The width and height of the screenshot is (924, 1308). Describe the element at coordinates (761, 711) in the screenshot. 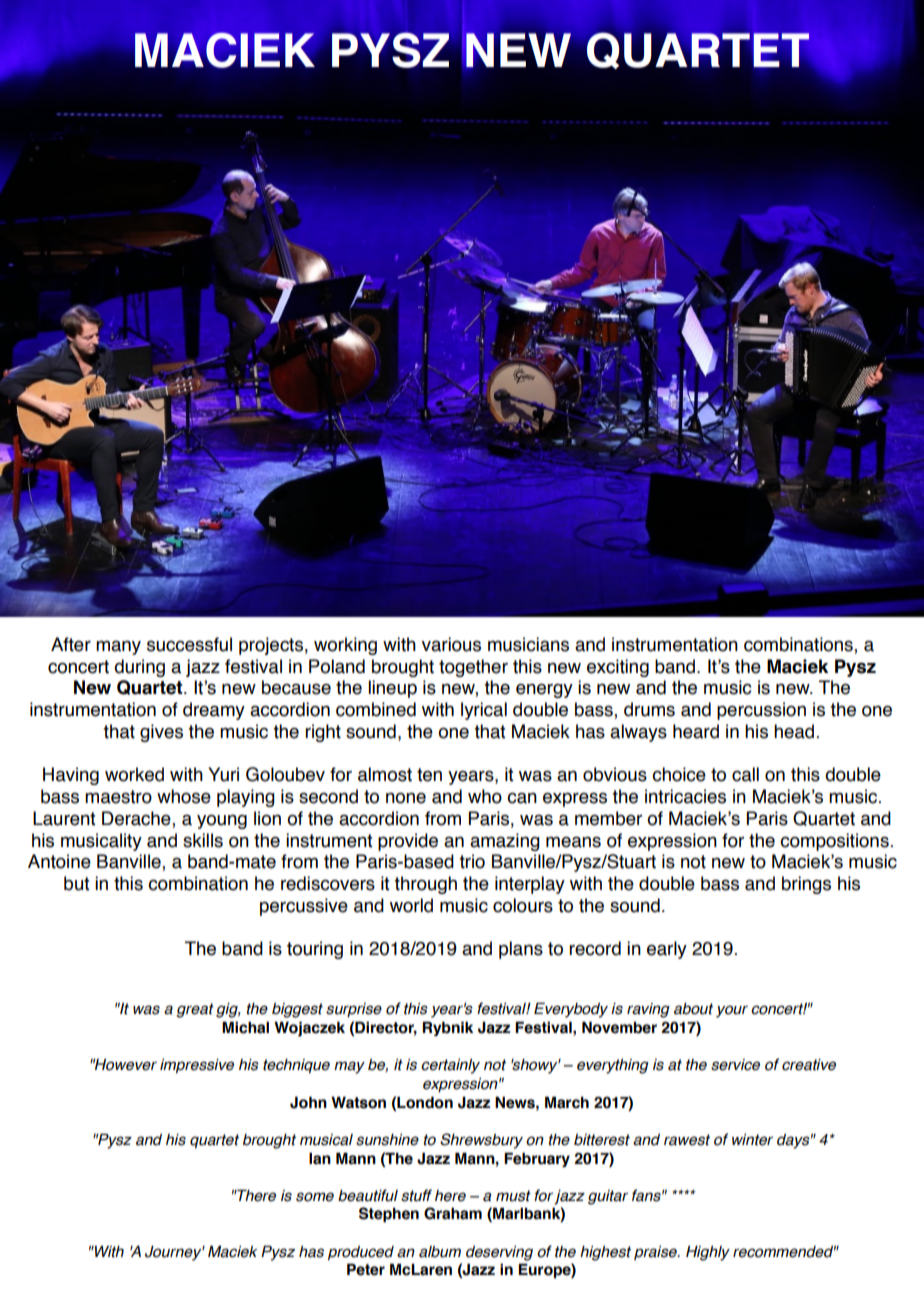

I see `percussion` at that location.
